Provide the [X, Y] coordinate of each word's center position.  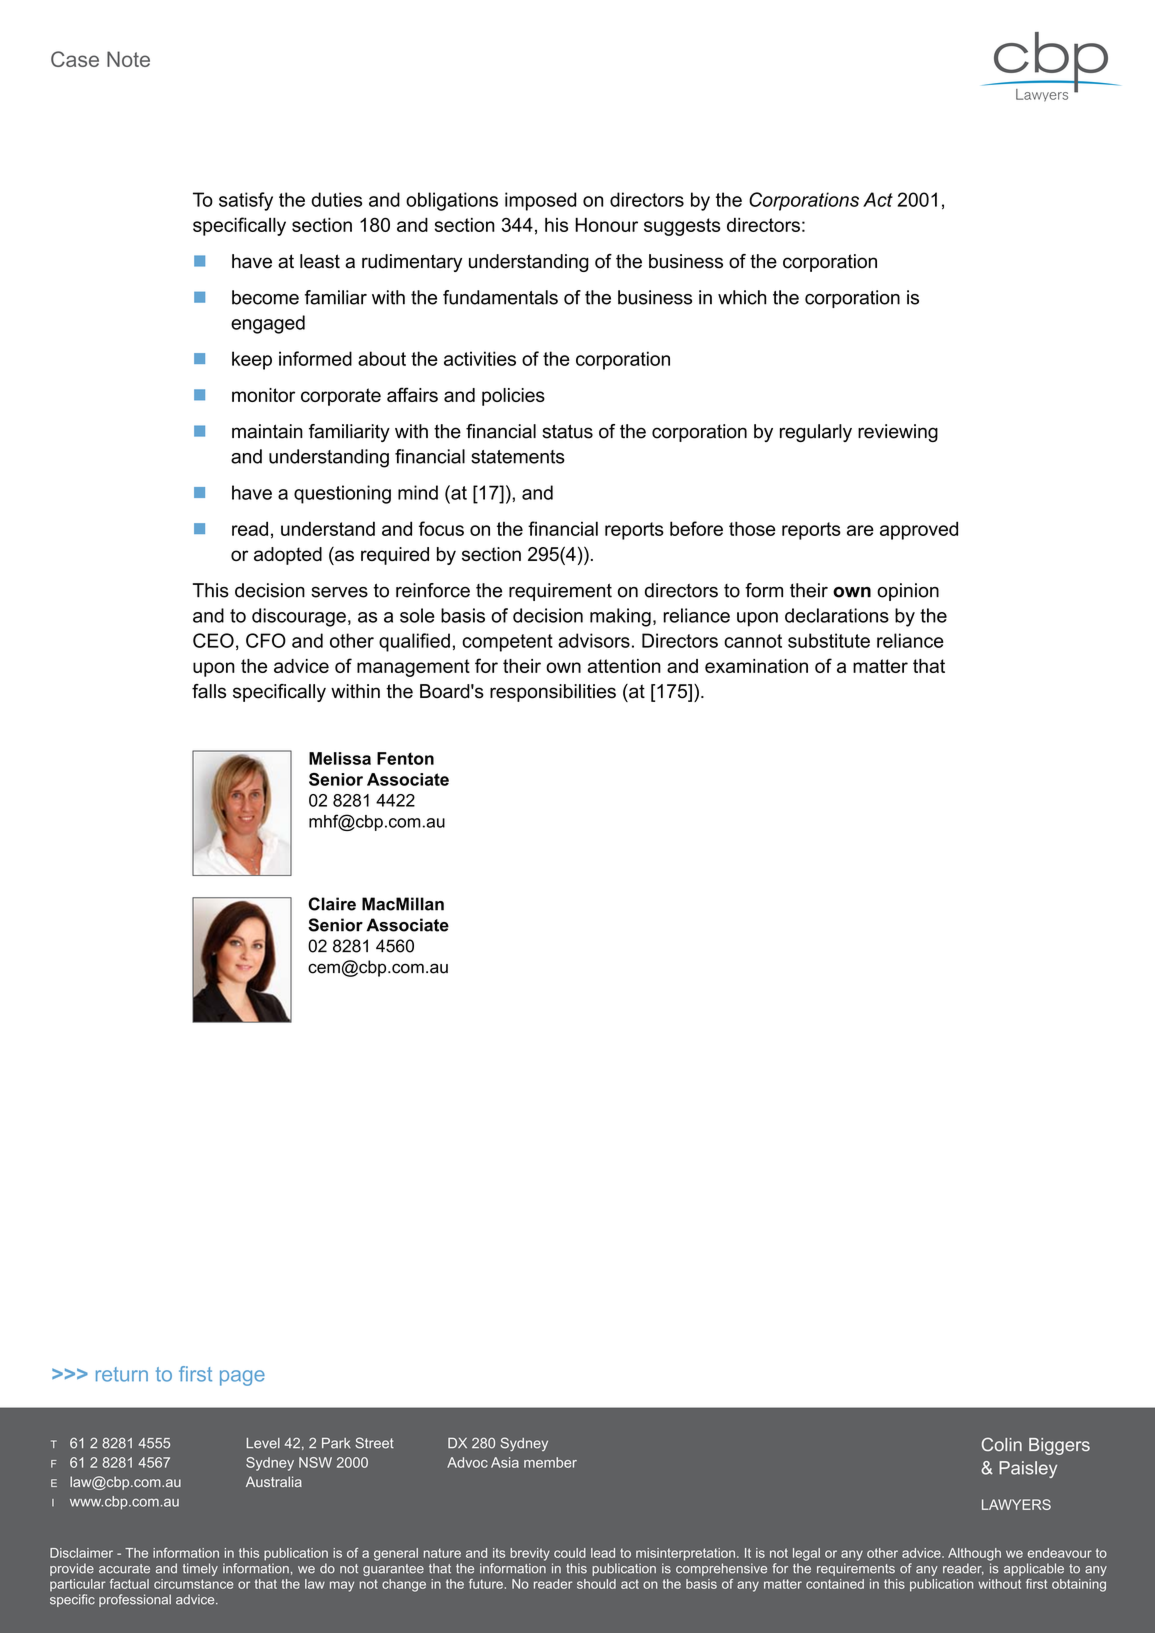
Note [128, 59]
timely [200, 1569]
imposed [540, 201]
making [620, 617]
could [570, 1553]
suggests [682, 227]
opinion [908, 592]
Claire [332, 904]
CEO [213, 640]
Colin [1002, 1444]
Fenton [405, 758]
